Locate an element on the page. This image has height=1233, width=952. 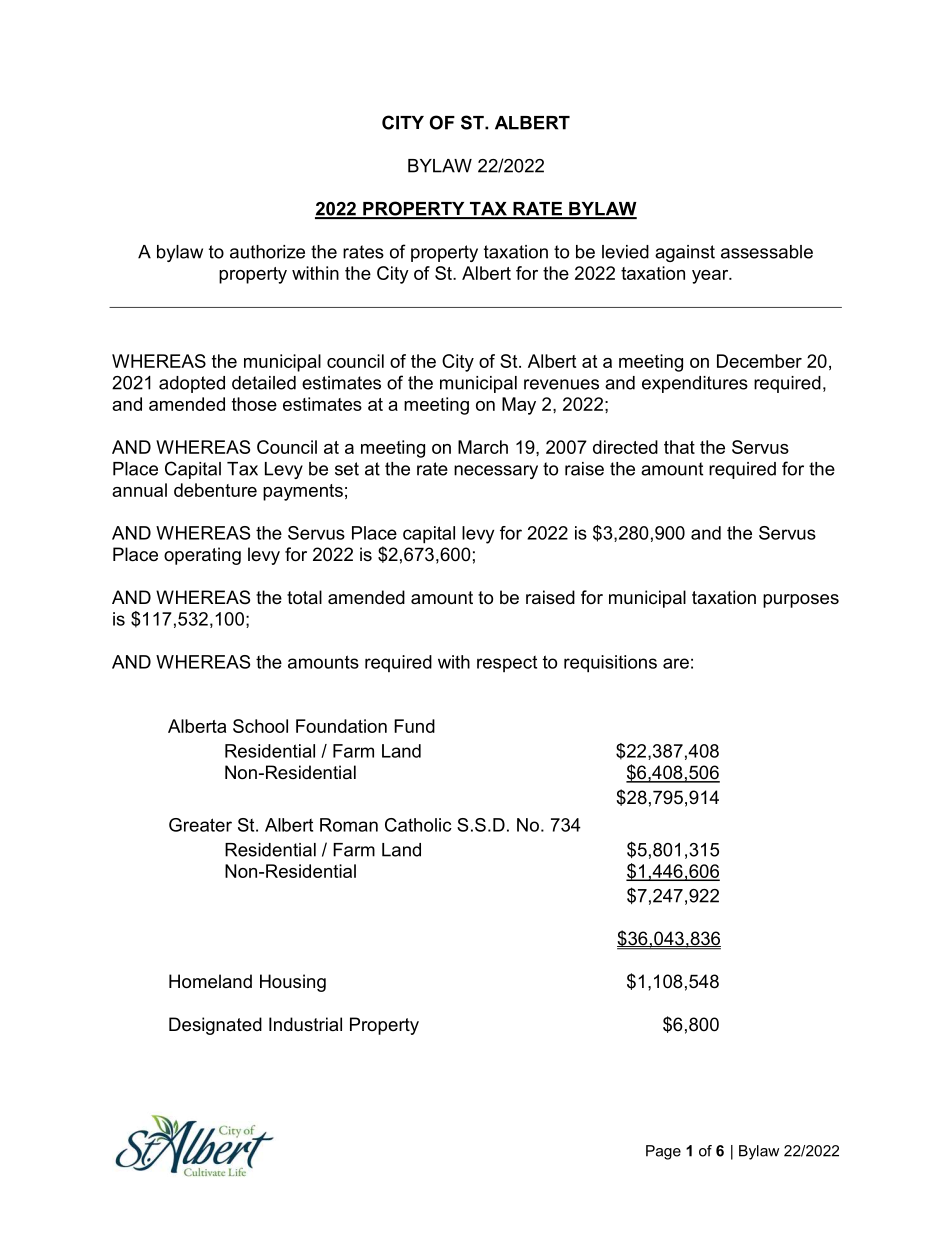
year is located at coordinates (711, 277).
